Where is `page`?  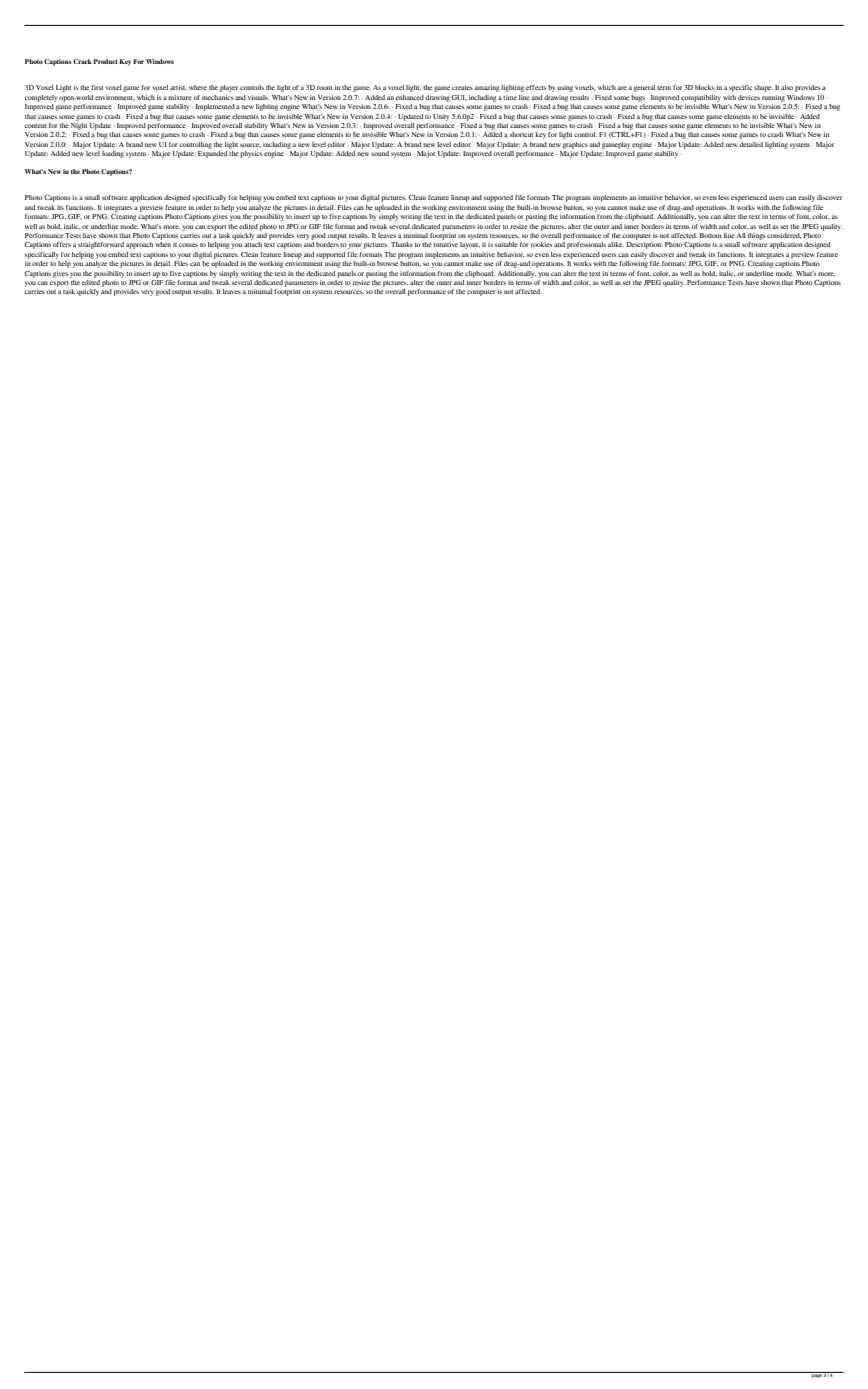
page is located at coordinates (816, 1375).
